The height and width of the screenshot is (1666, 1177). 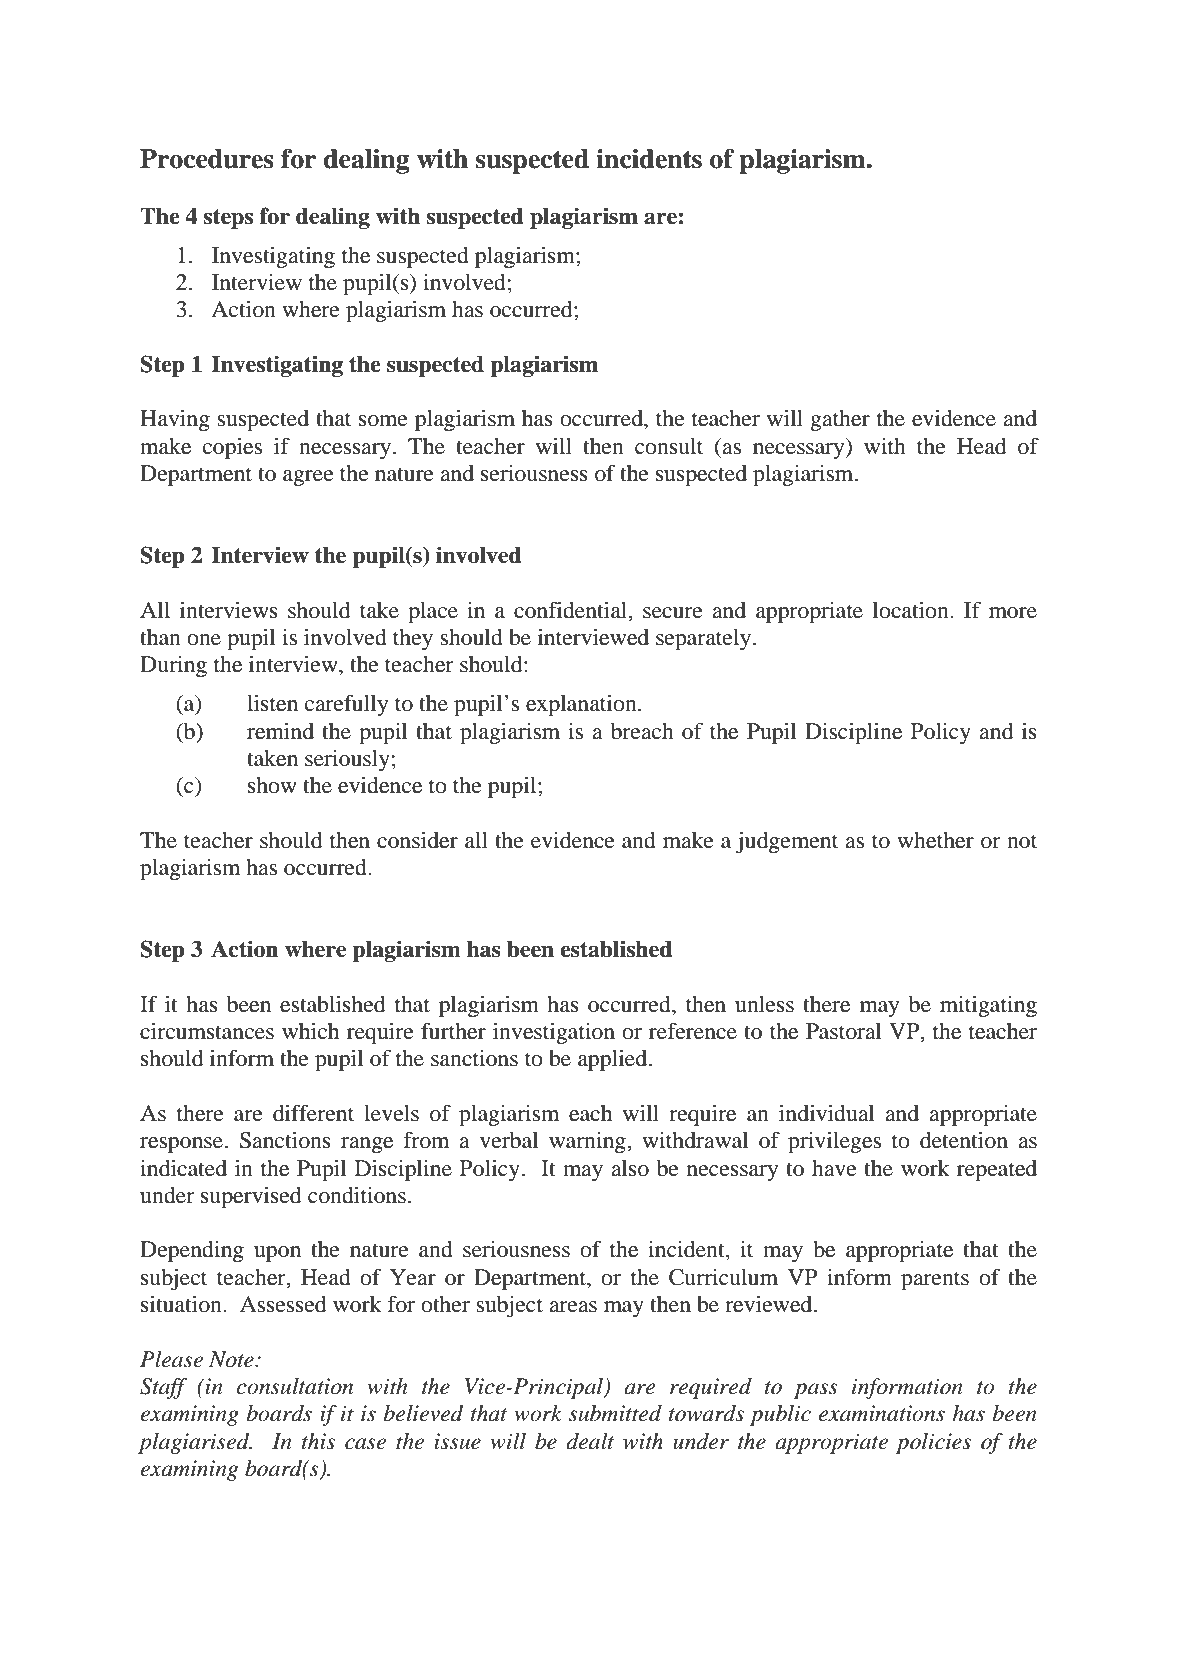 I want to click on location, so click(x=912, y=610).
